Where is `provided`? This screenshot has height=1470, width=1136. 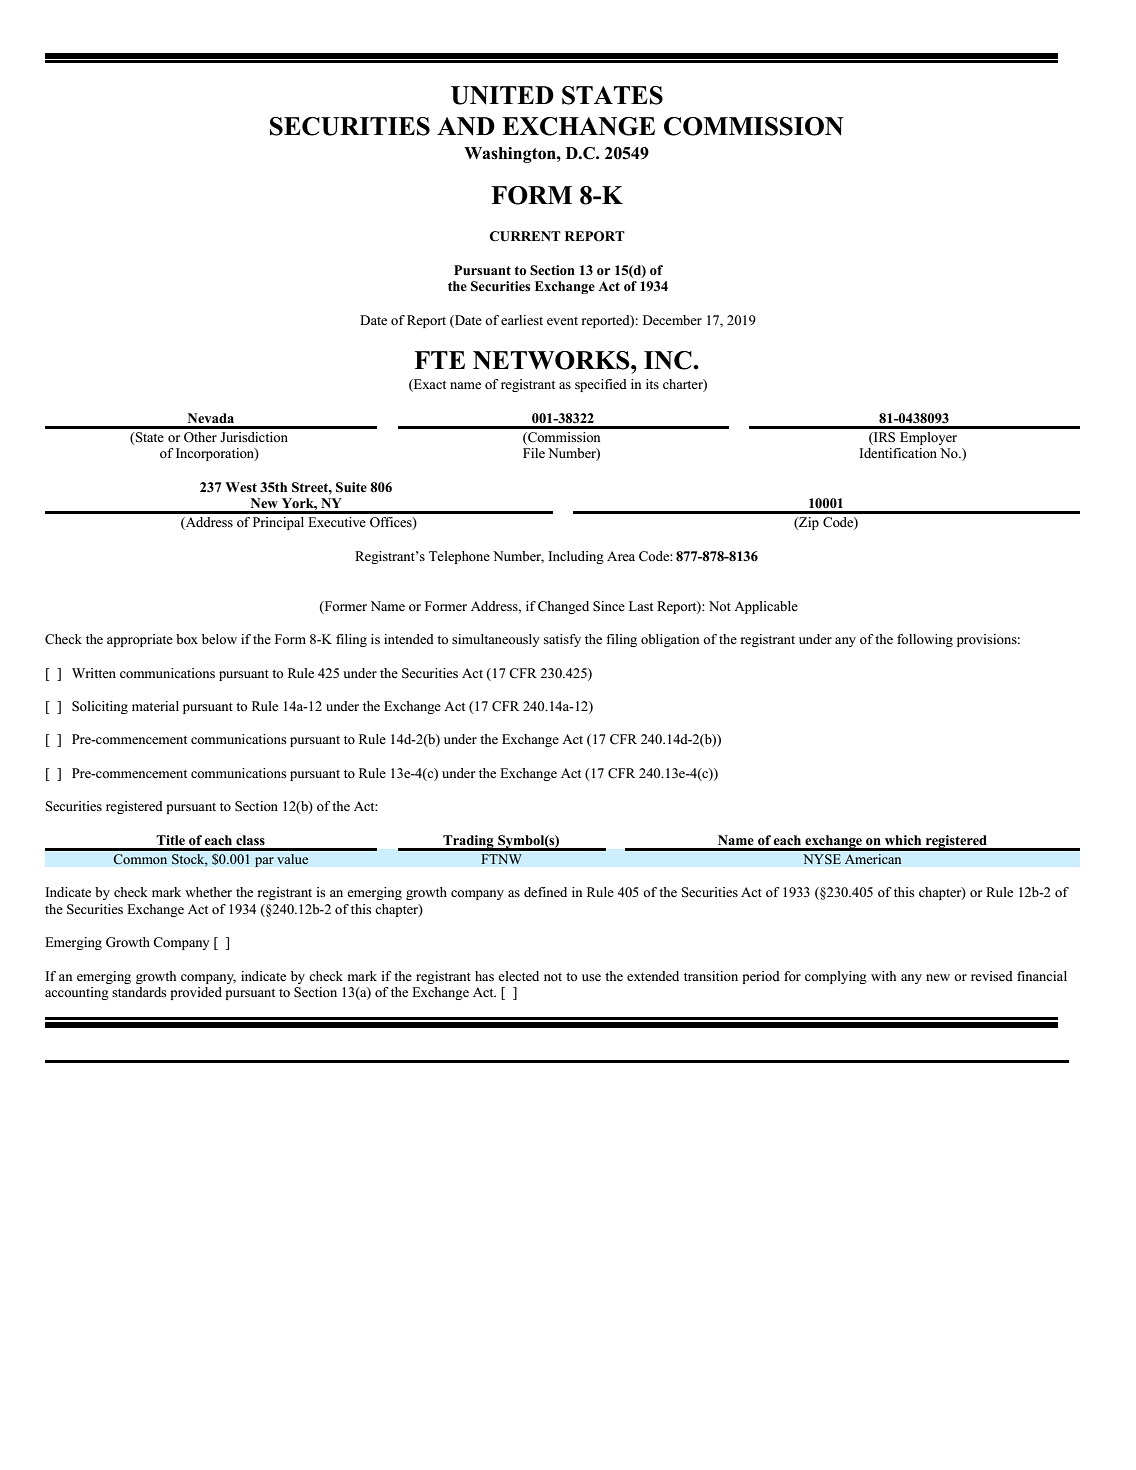
provided is located at coordinates (196, 993).
